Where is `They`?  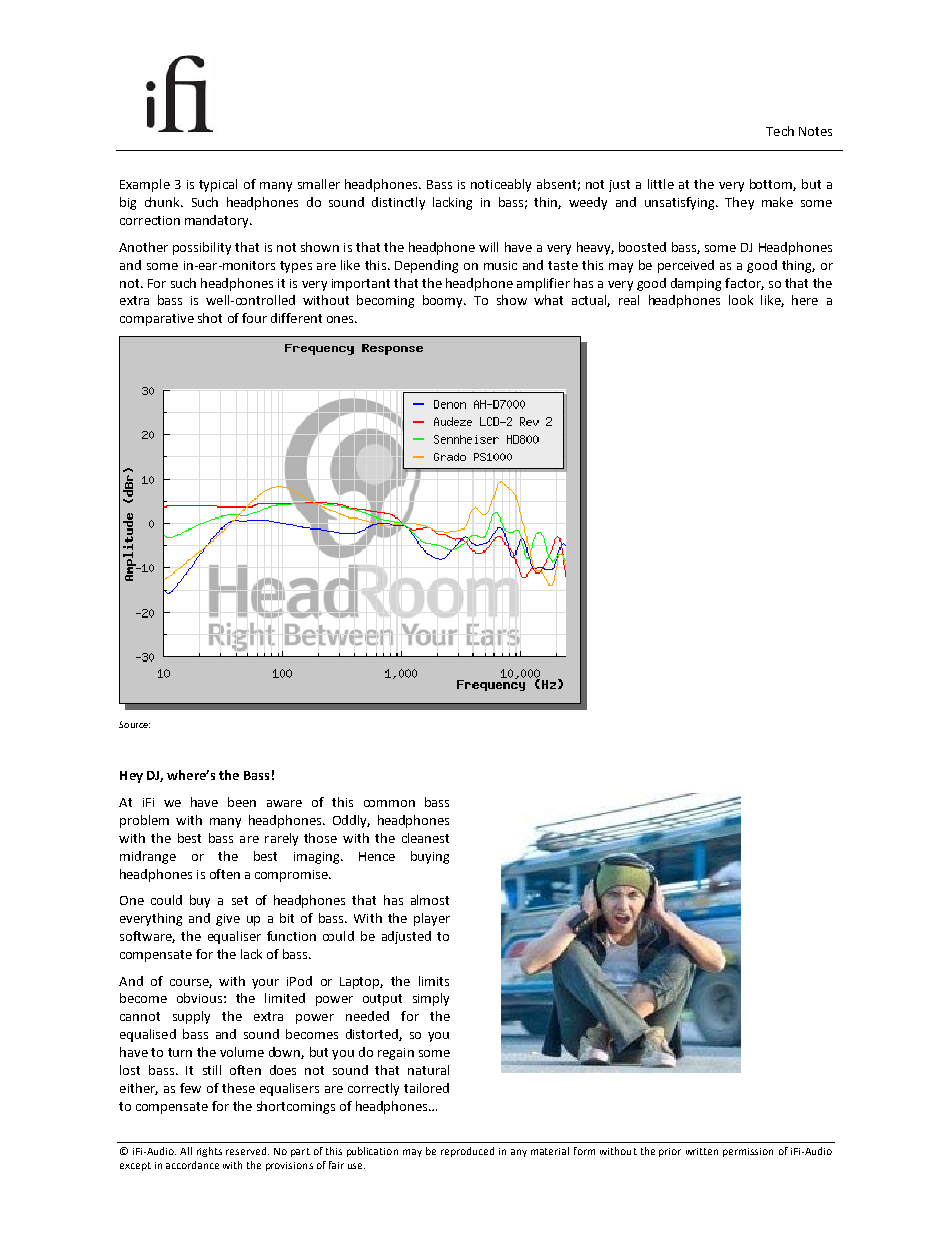 They is located at coordinates (739, 203).
